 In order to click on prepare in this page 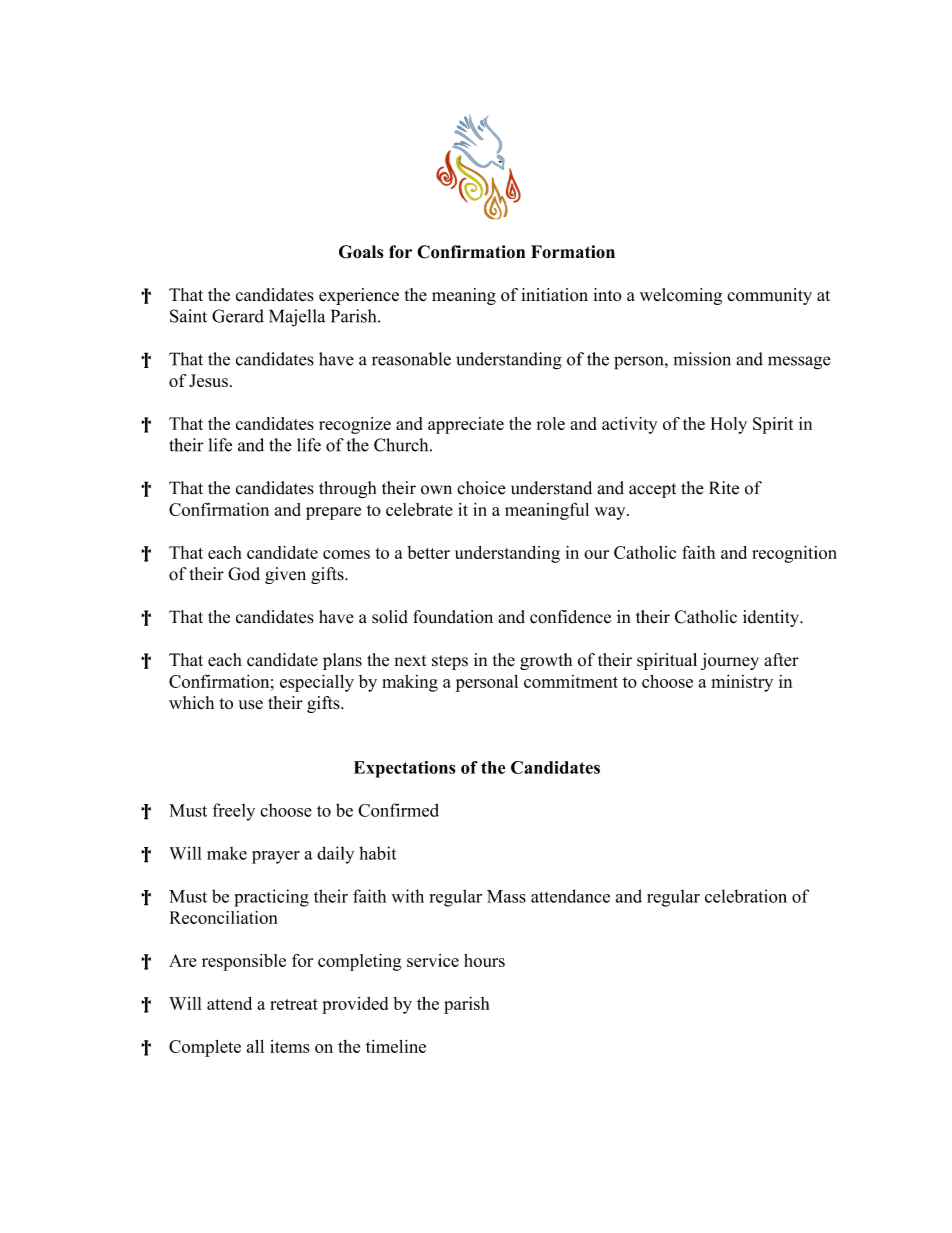, I will do `click(333, 513)`.
